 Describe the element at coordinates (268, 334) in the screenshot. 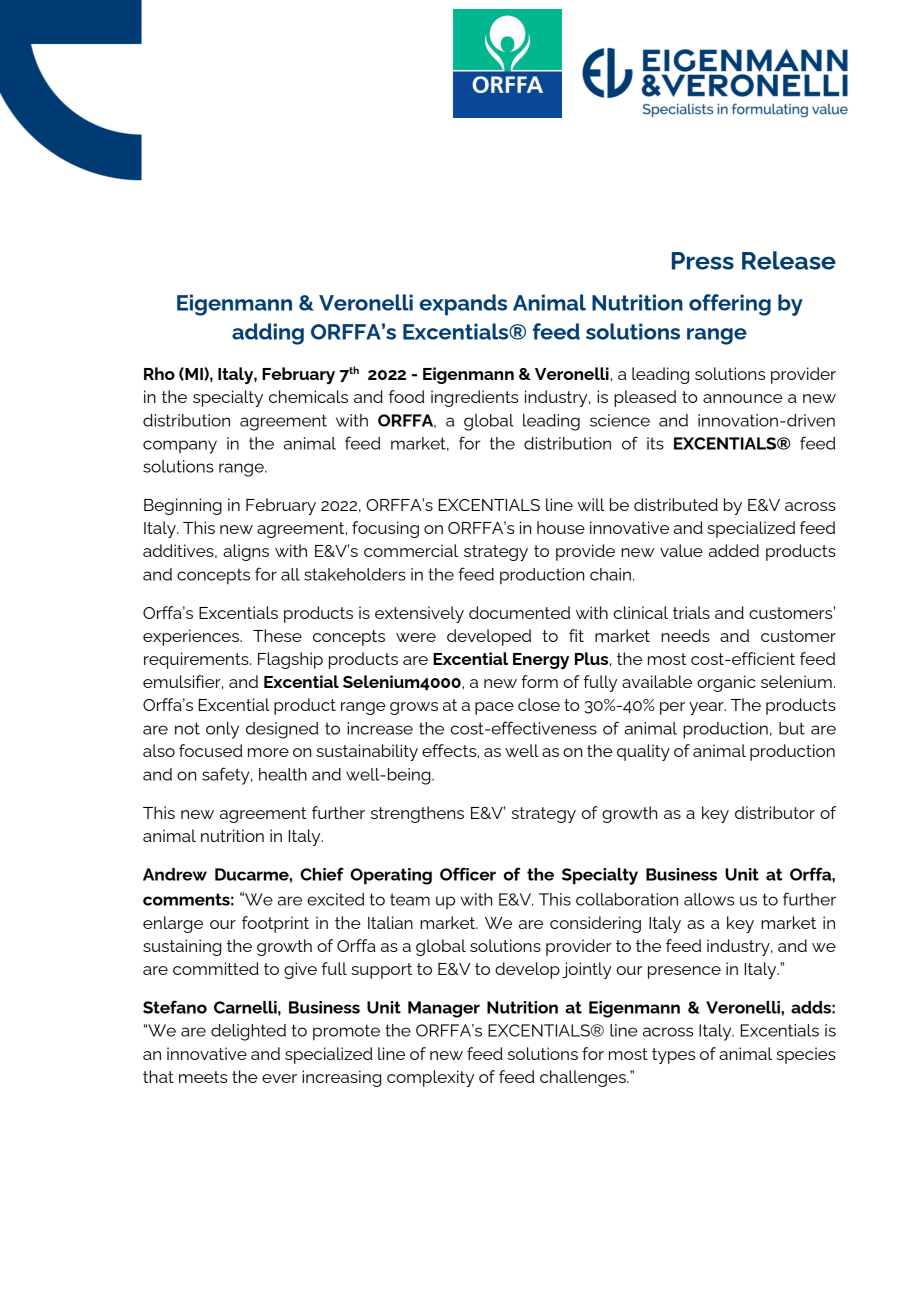

I see `adding` at that location.
